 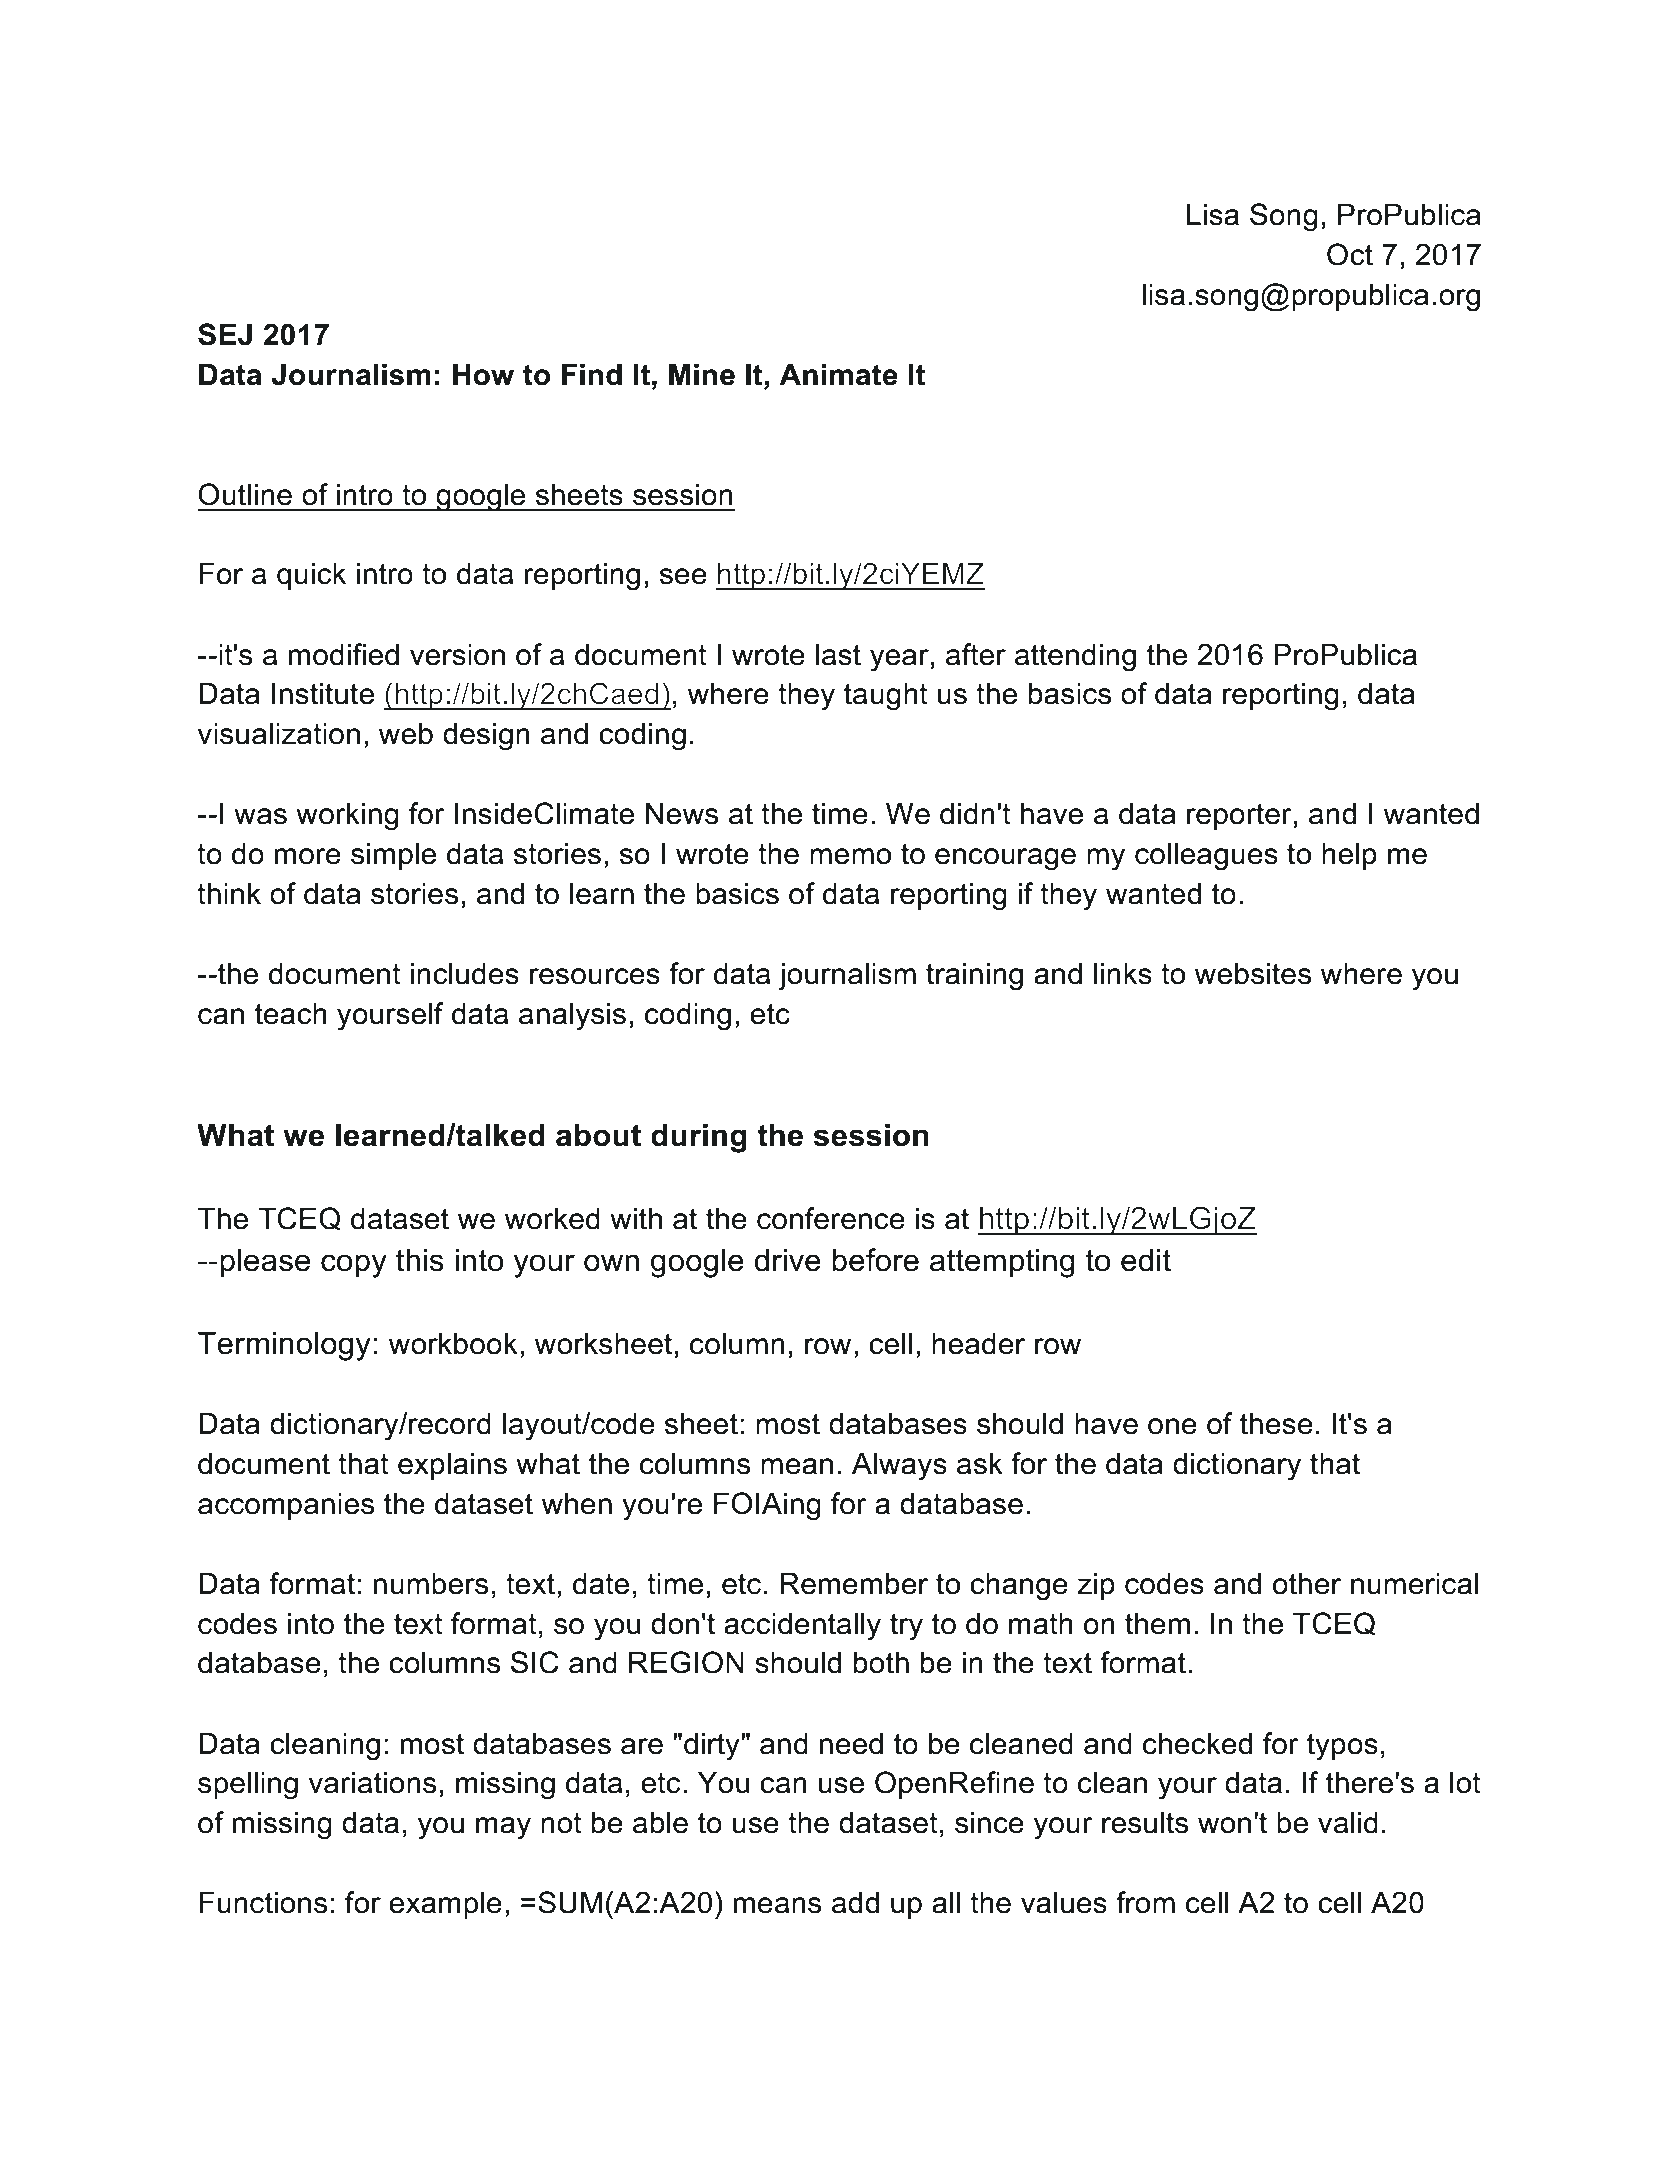 What do you see at coordinates (699, 1138) in the screenshot?
I see `during` at bounding box center [699, 1138].
